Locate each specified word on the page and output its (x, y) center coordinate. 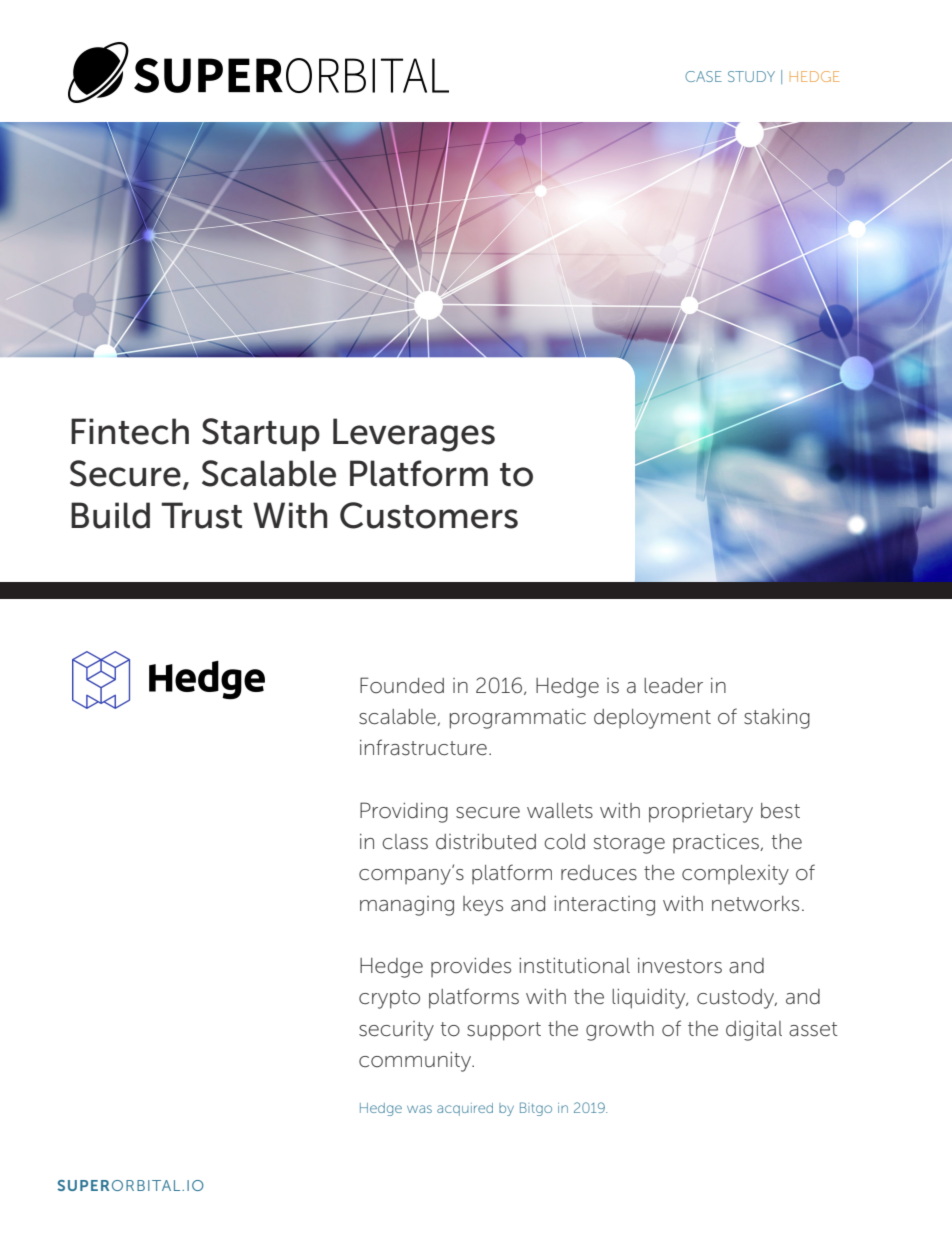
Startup (261, 434)
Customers (429, 515)
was (419, 1109)
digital (754, 1031)
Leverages (414, 435)
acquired (465, 1109)
